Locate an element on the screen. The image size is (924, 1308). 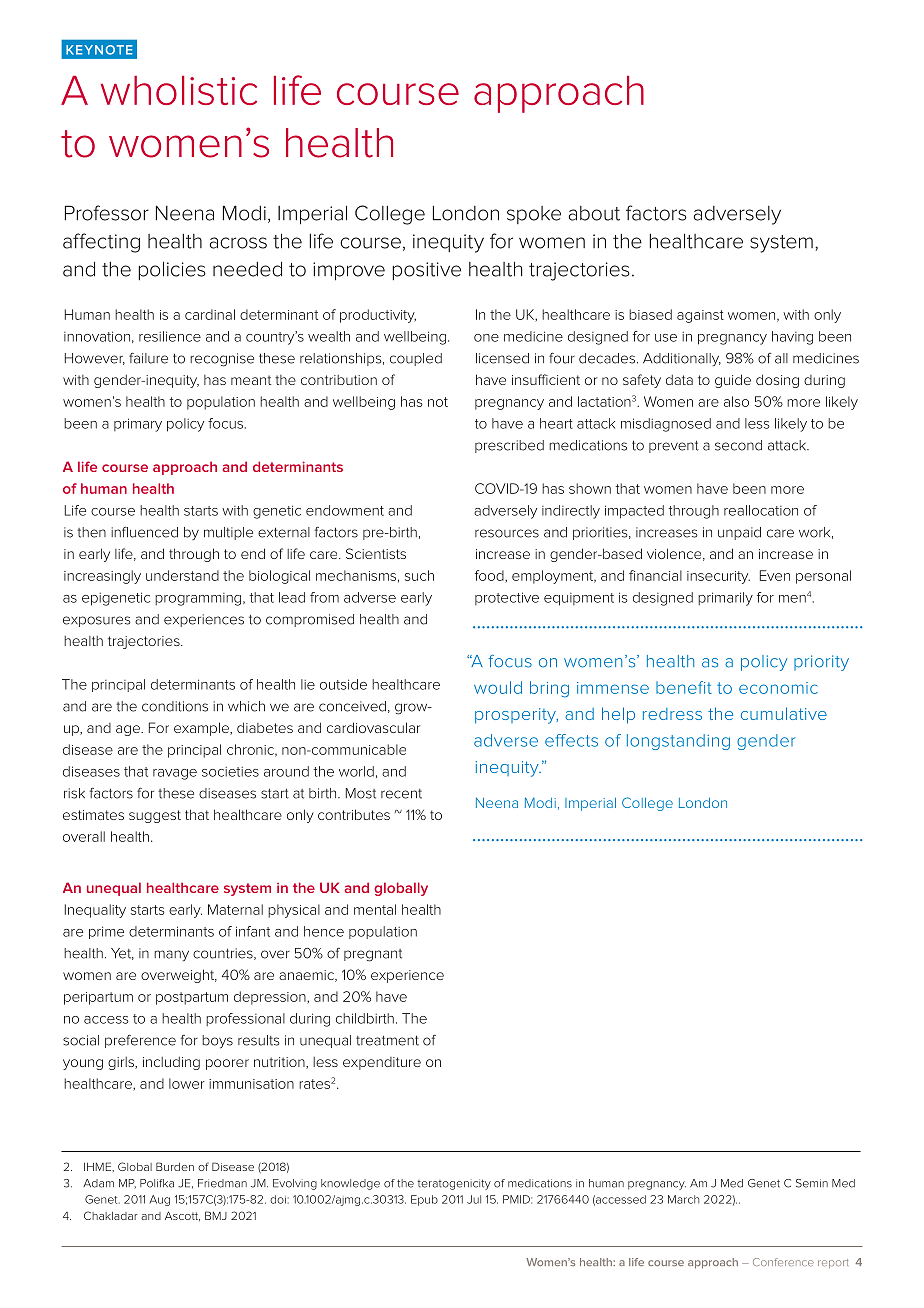
about is located at coordinates (594, 213).
